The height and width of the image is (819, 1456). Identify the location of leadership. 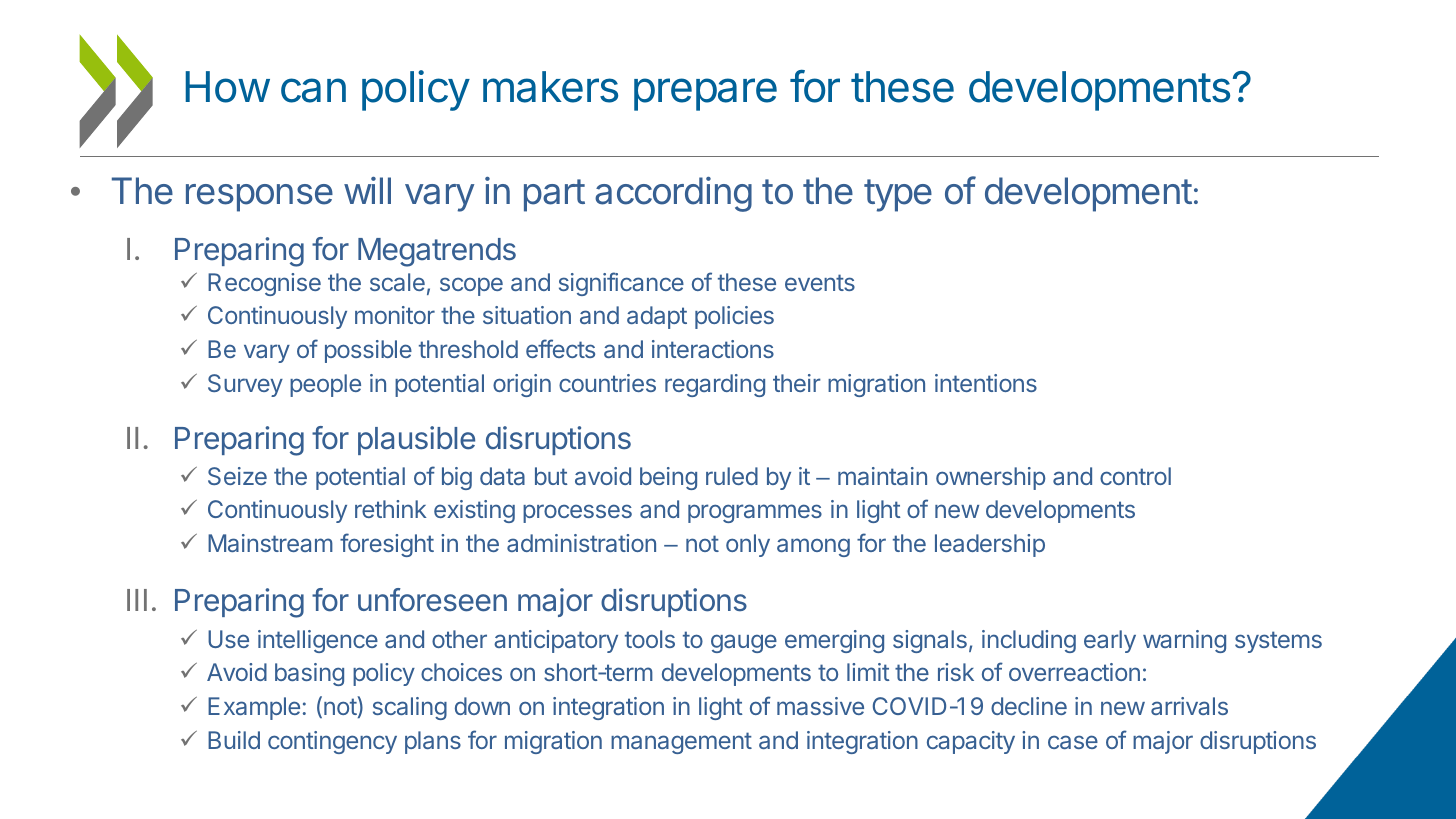
(990, 545).
